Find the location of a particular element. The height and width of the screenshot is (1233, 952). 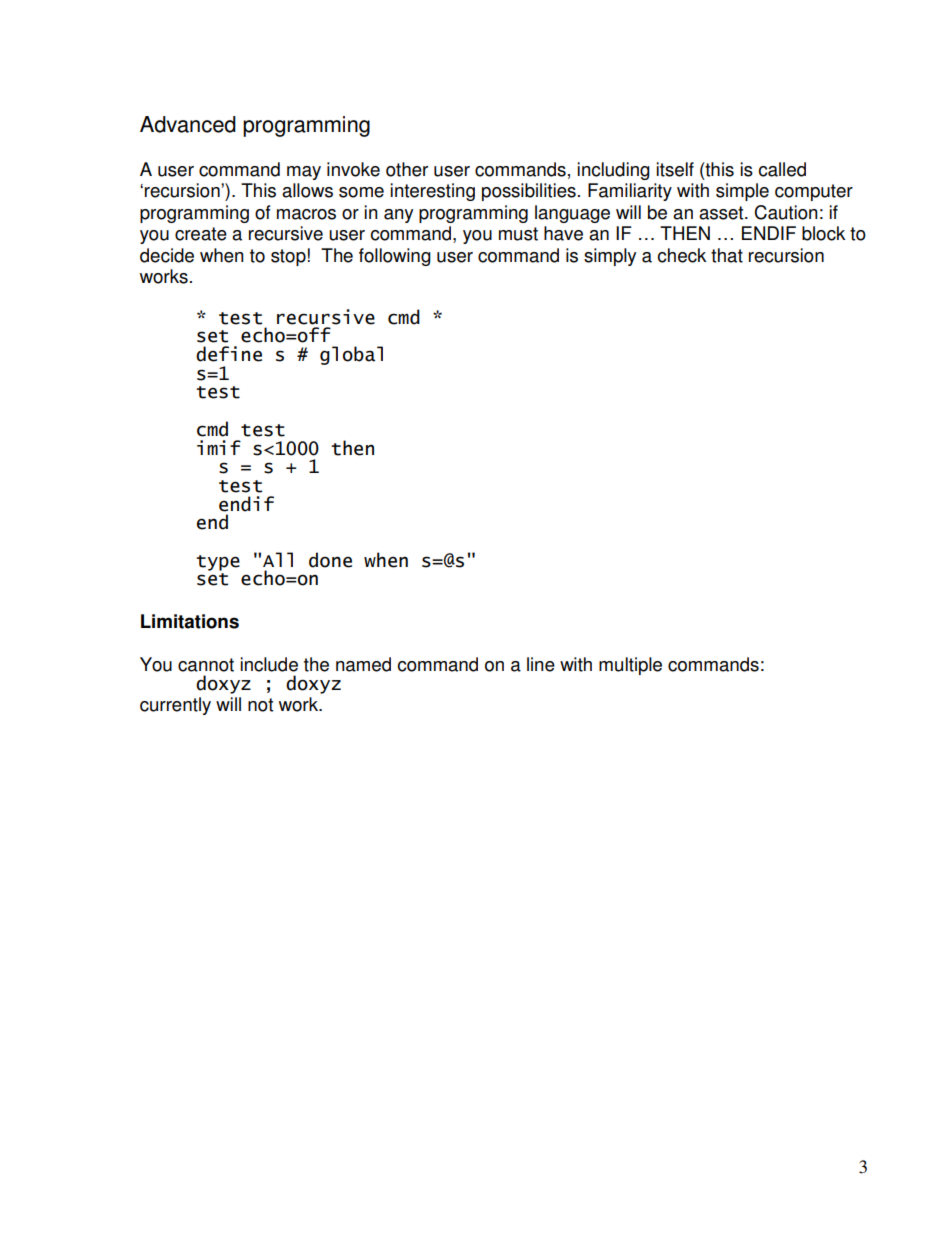

Advanced is located at coordinates (188, 124).
